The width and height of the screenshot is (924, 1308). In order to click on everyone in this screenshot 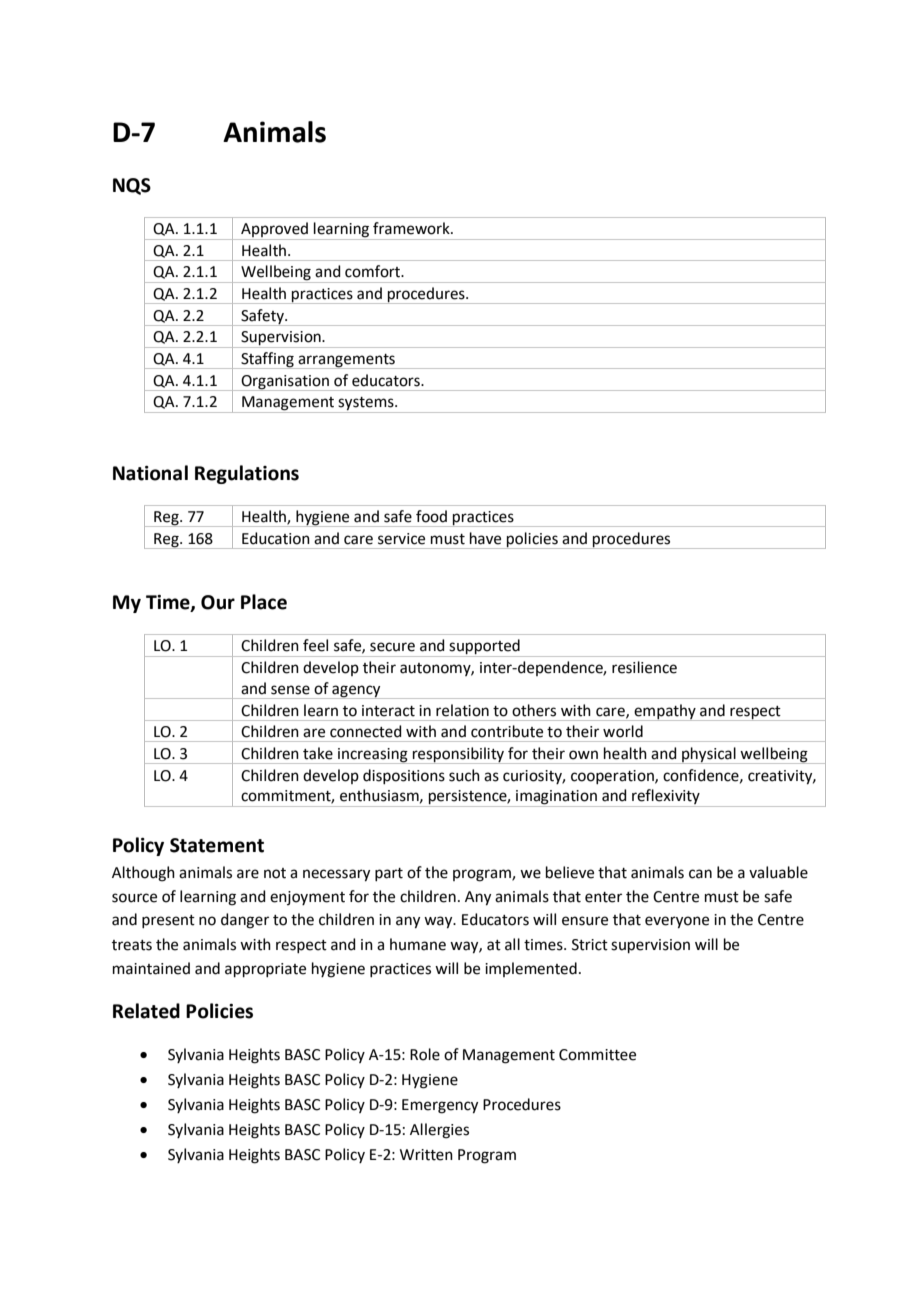, I will do `click(677, 922)`.
